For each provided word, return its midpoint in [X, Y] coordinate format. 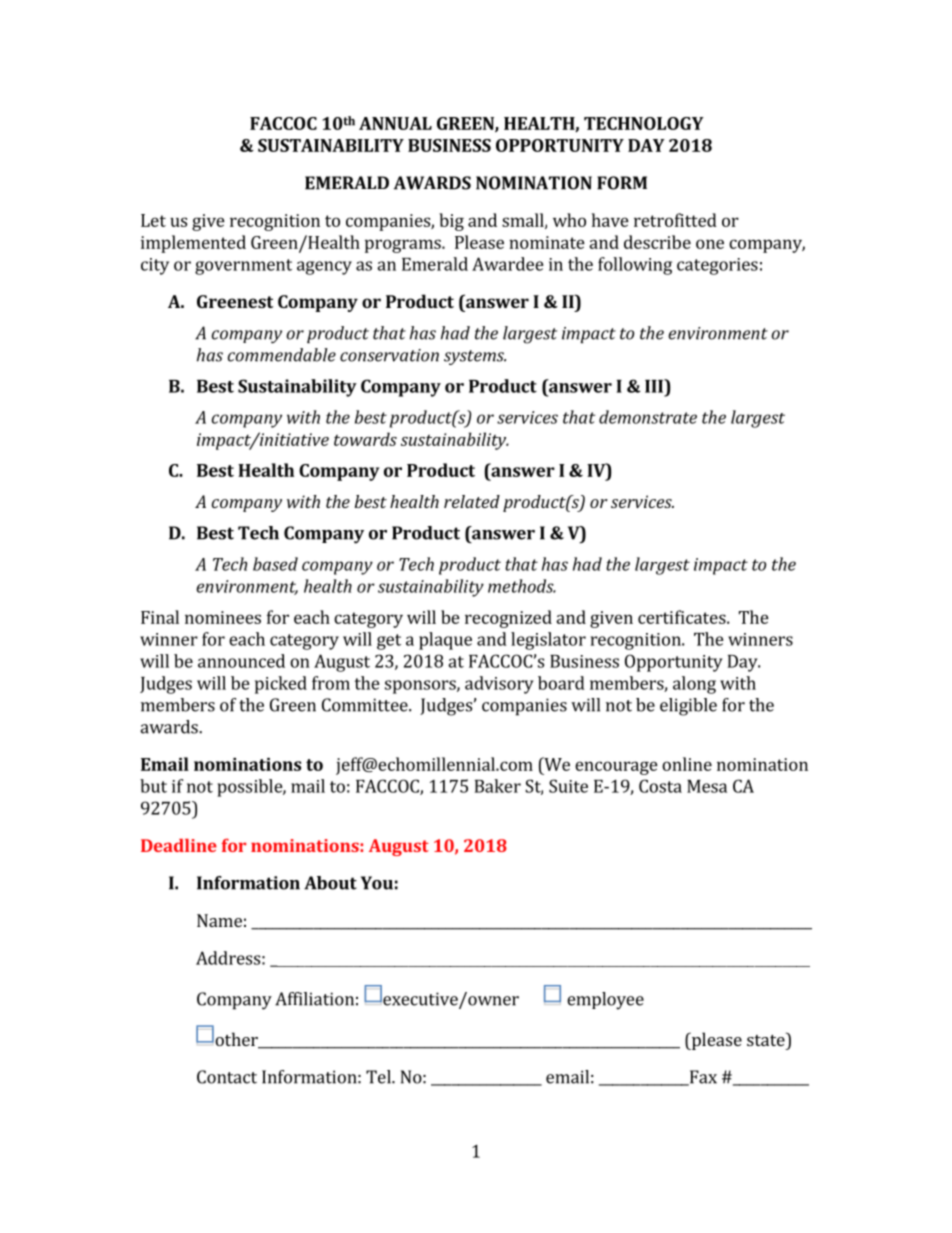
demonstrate [648, 417]
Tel [379, 1077]
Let [153, 220]
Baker [498, 786]
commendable [282, 355]
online [687, 764]
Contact [227, 1077]
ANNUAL [395, 123]
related [472, 501]
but [153, 786]
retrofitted [675, 220]
